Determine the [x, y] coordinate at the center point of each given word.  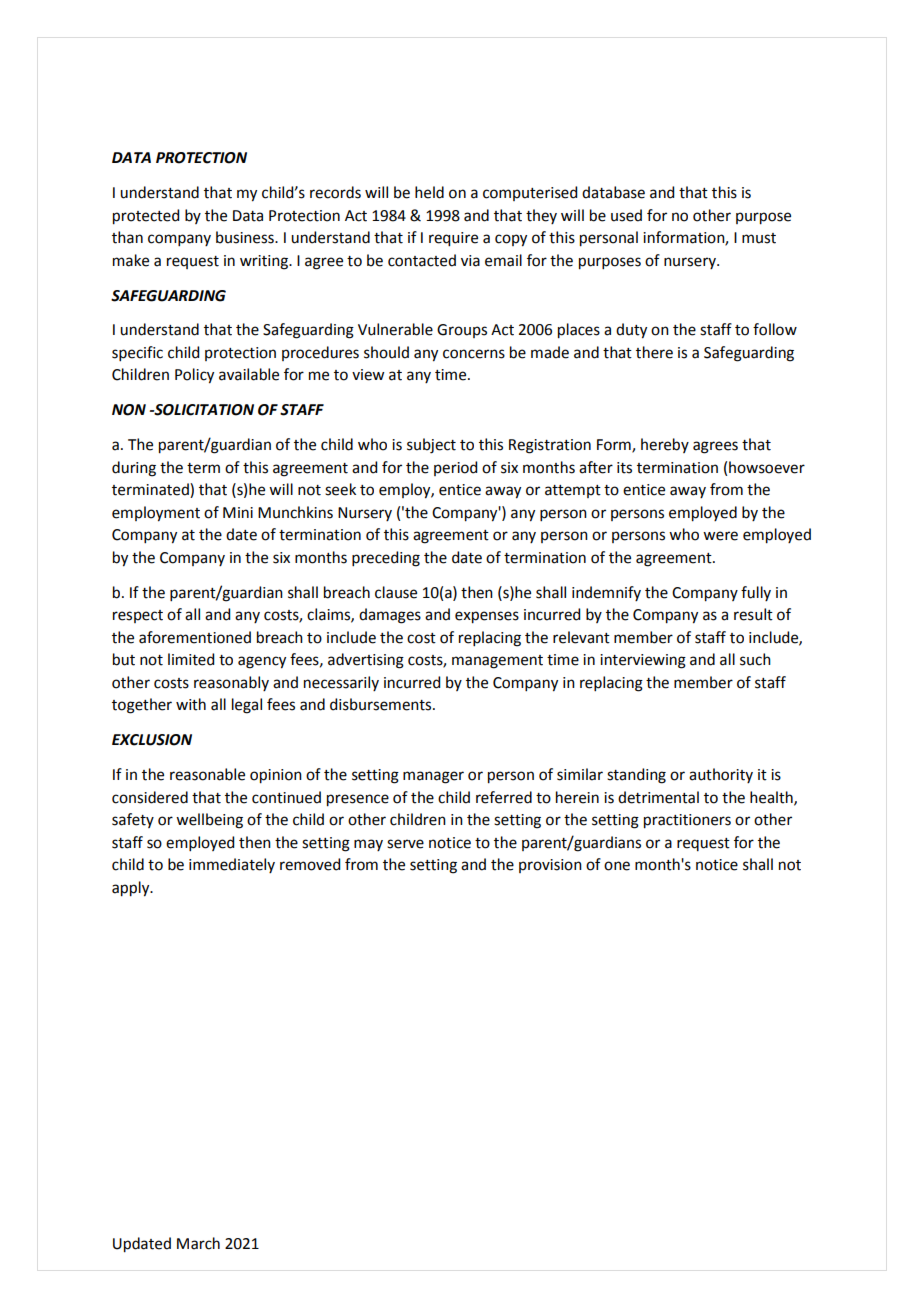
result [753, 614]
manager [433, 777]
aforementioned [195, 637]
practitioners [687, 821]
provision [550, 866]
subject [431, 446]
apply [132, 889]
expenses [487, 617]
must [759, 238]
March [198, 1243]
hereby [665, 445]
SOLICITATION [203, 410]
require [453, 239]
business [246, 237]
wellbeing [209, 821]
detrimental [658, 797]
